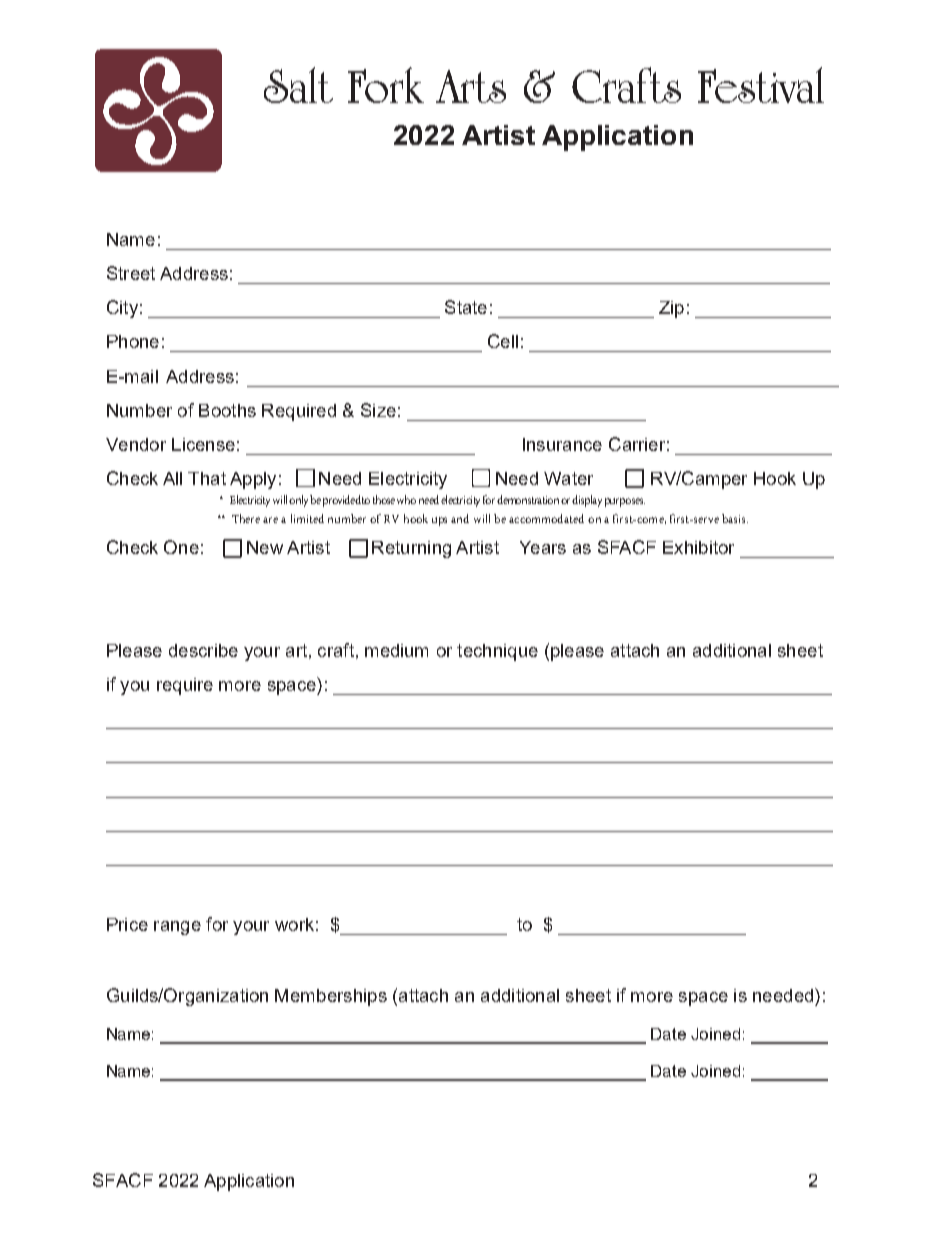 The height and width of the page is (1233, 952). What do you see at coordinates (298, 85) in the page?
I see `Salt` at bounding box center [298, 85].
